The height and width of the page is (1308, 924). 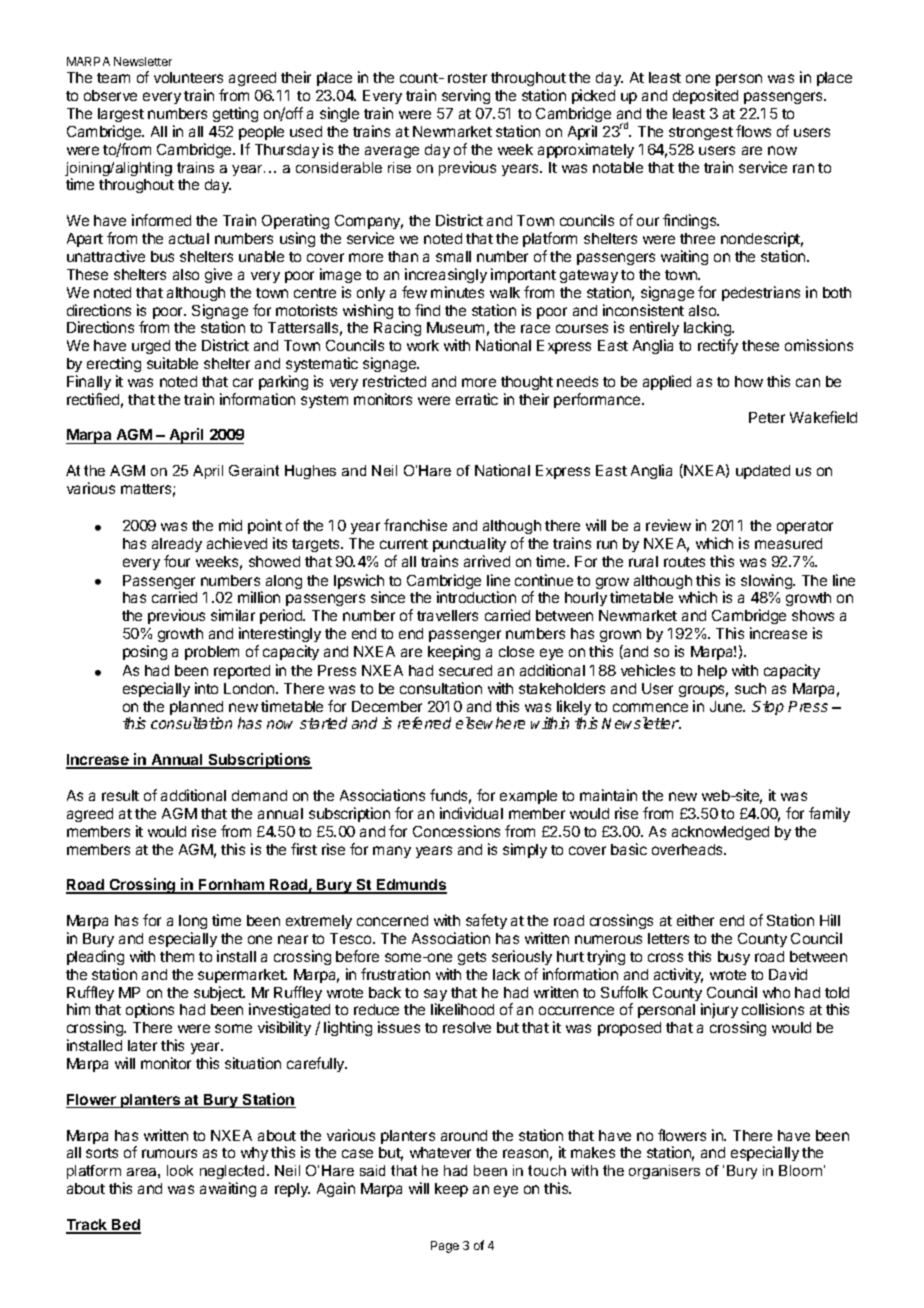 What do you see at coordinates (172, 363) in the page?
I see `suitable` at bounding box center [172, 363].
